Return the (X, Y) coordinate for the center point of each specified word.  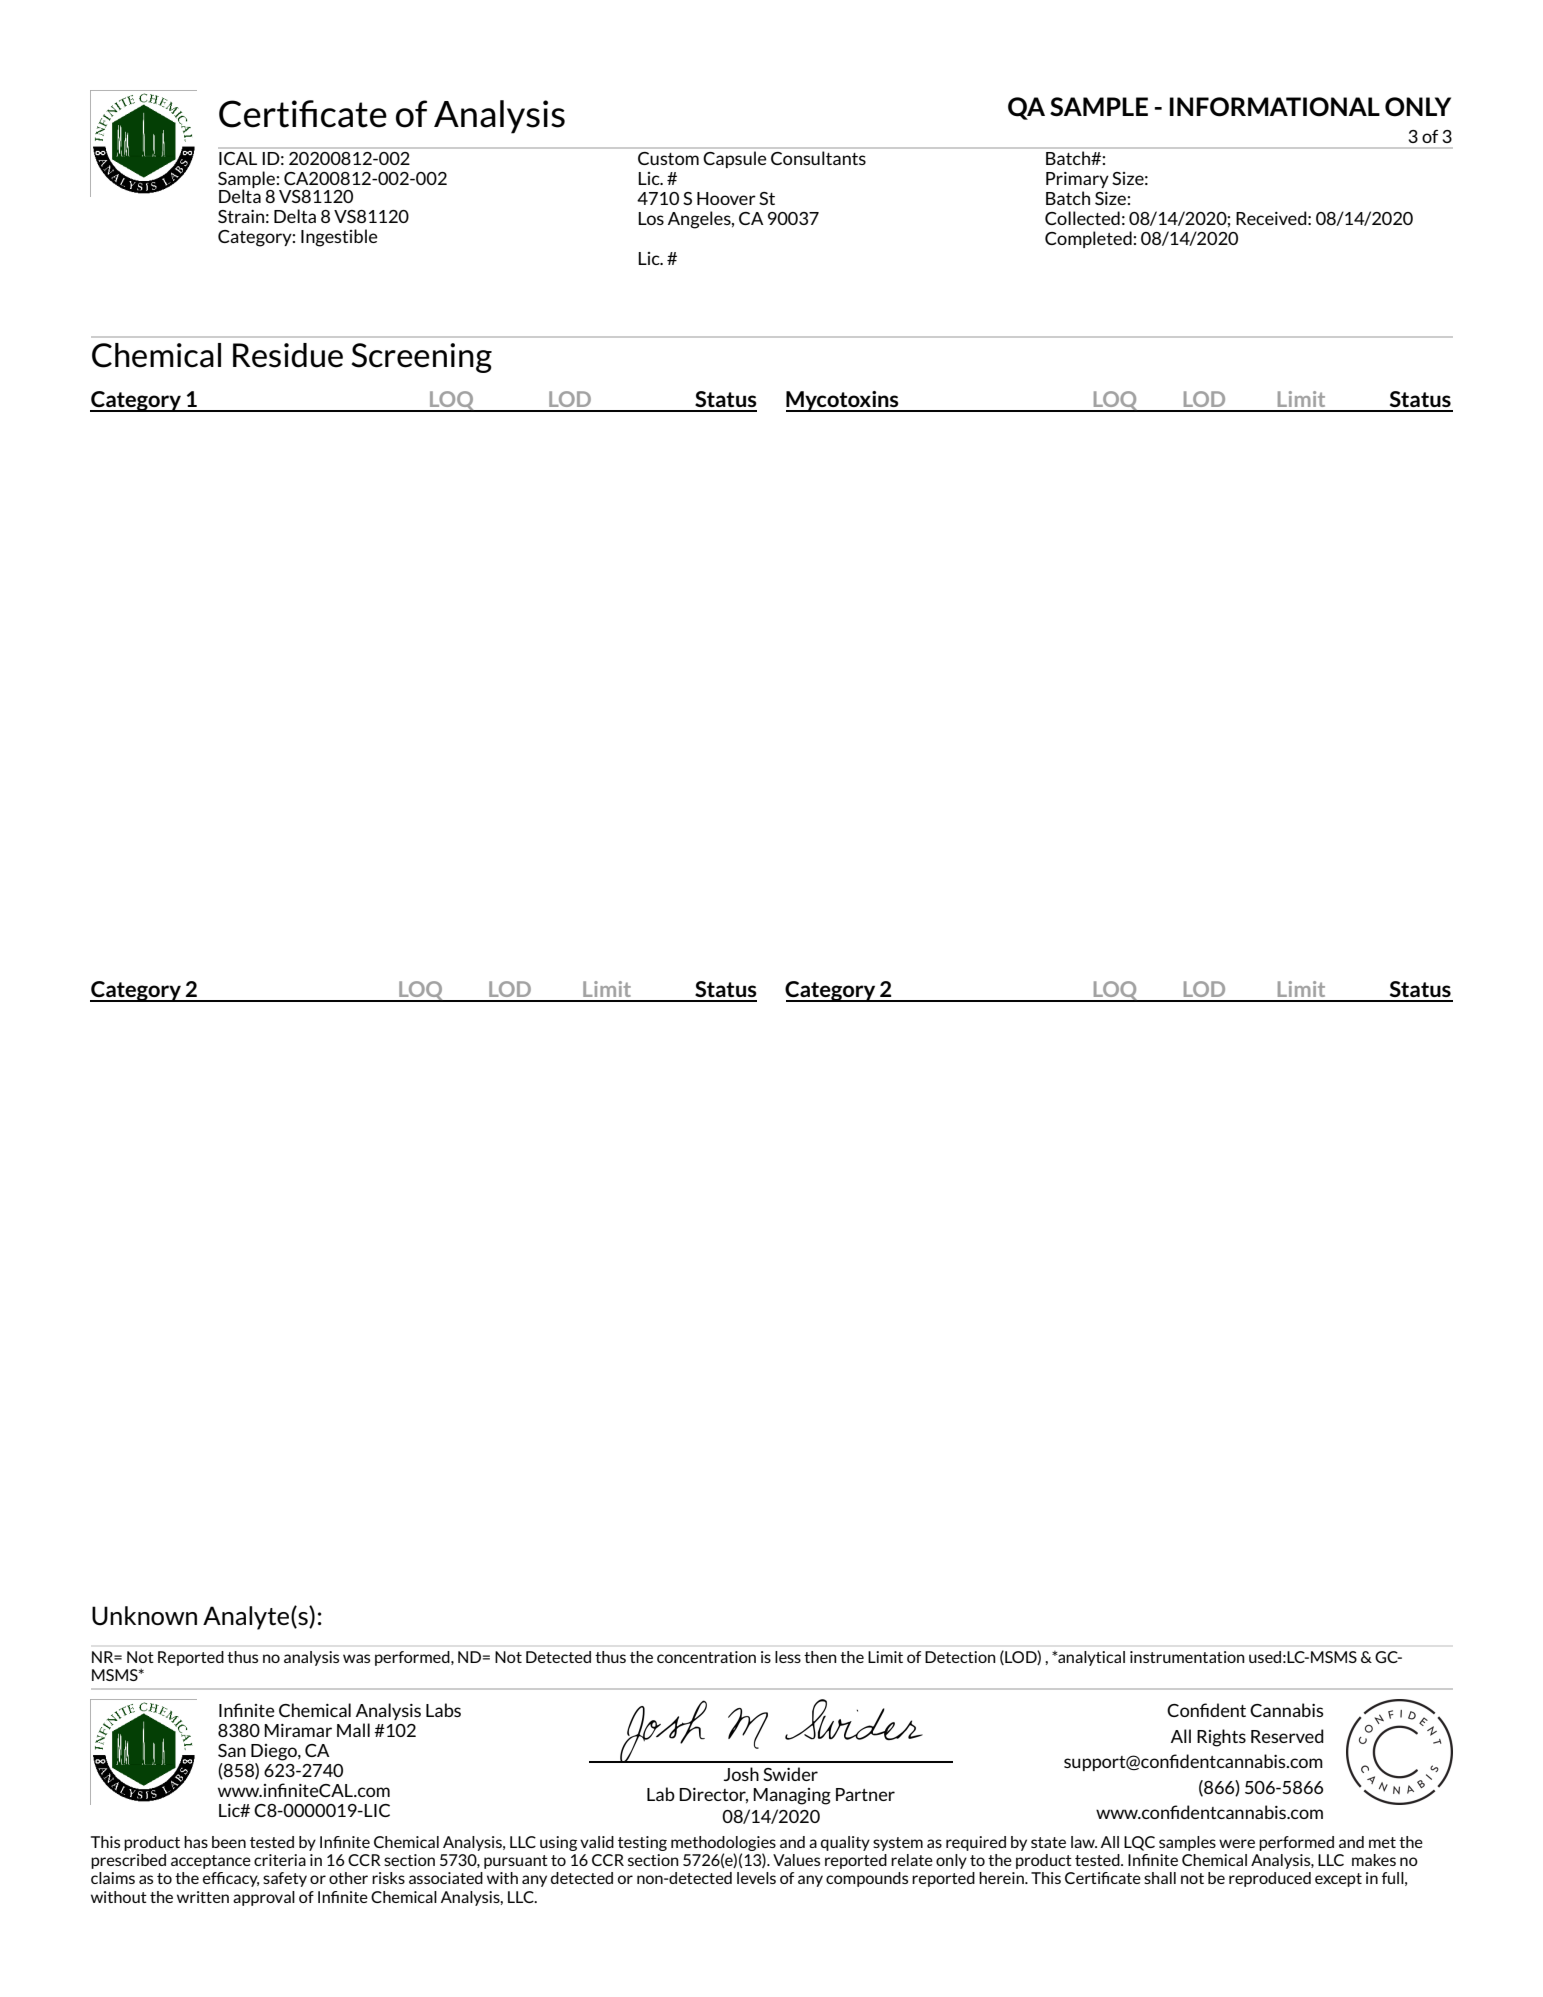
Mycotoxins (843, 401)
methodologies (723, 1845)
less (788, 1657)
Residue (288, 355)
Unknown (144, 1616)
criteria (280, 1860)
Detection (960, 1657)
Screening (421, 358)
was (356, 1658)
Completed (1089, 239)
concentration (706, 1657)
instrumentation (1187, 1657)
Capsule (735, 159)
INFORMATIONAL (1275, 107)
